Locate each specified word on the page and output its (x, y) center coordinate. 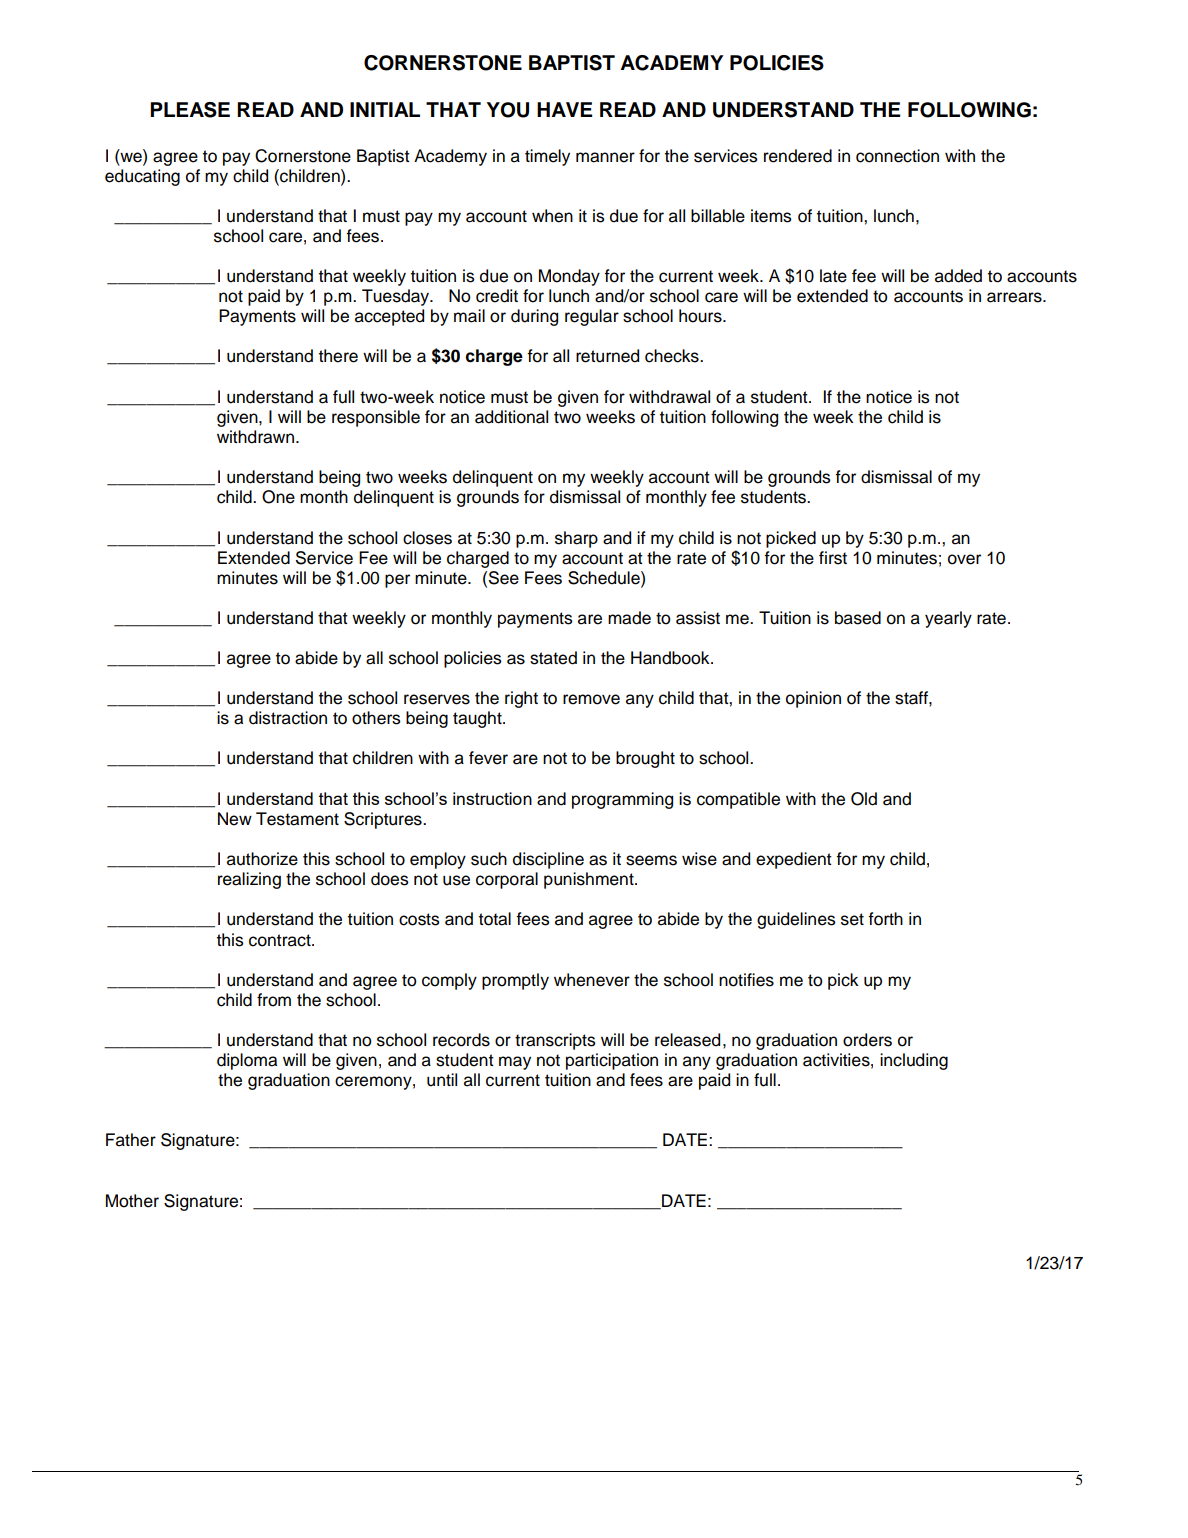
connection (897, 156)
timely (547, 157)
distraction (288, 718)
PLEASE (190, 110)
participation (612, 1061)
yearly (948, 619)
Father (131, 1140)
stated (553, 658)
